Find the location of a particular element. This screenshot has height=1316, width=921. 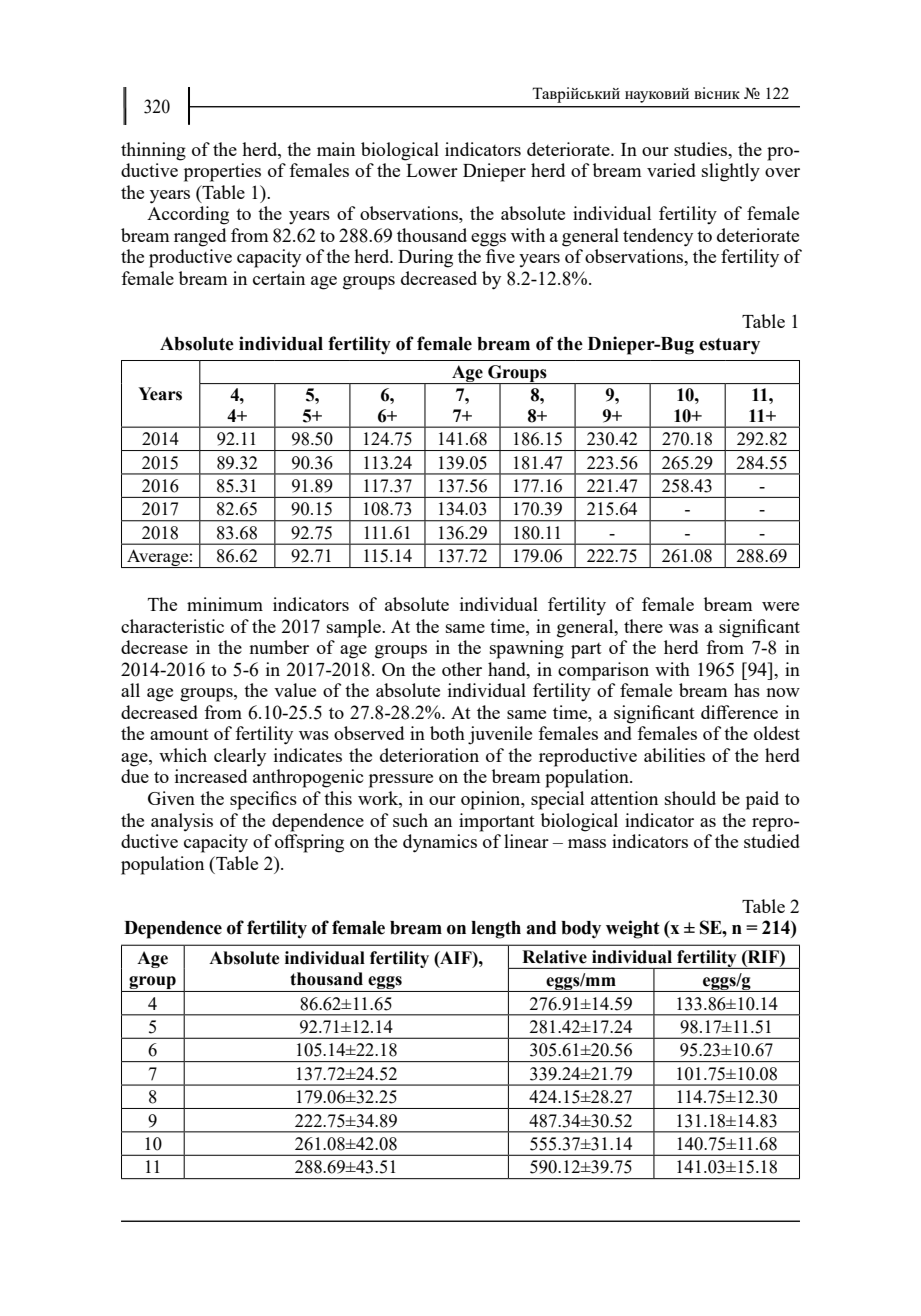

sample is located at coordinates (355, 628).
